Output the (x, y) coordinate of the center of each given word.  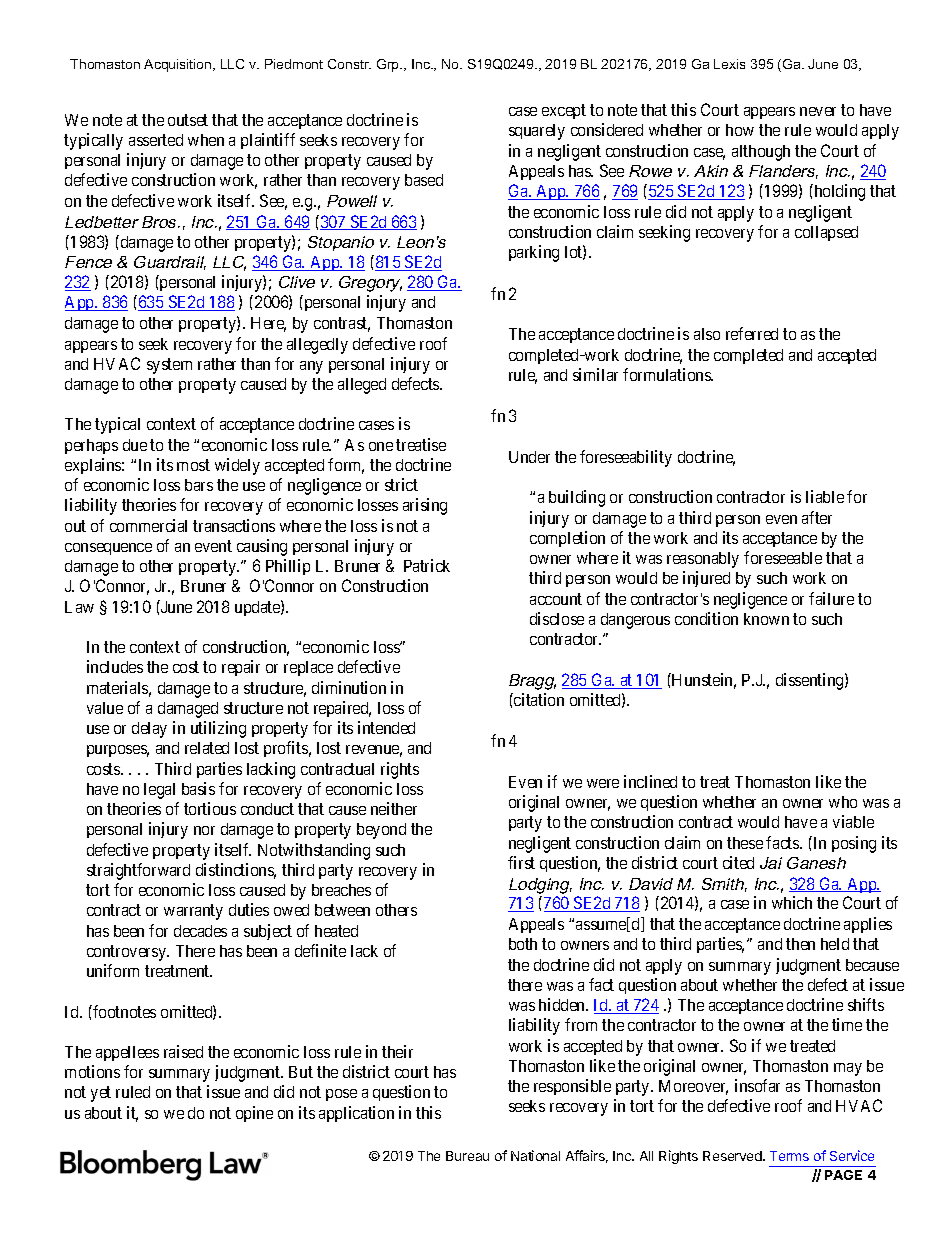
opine (254, 1114)
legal (159, 791)
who (843, 802)
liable (825, 496)
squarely (537, 132)
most (193, 465)
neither (394, 808)
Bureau (467, 1156)
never (818, 111)
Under (529, 457)
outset (188, 120)
